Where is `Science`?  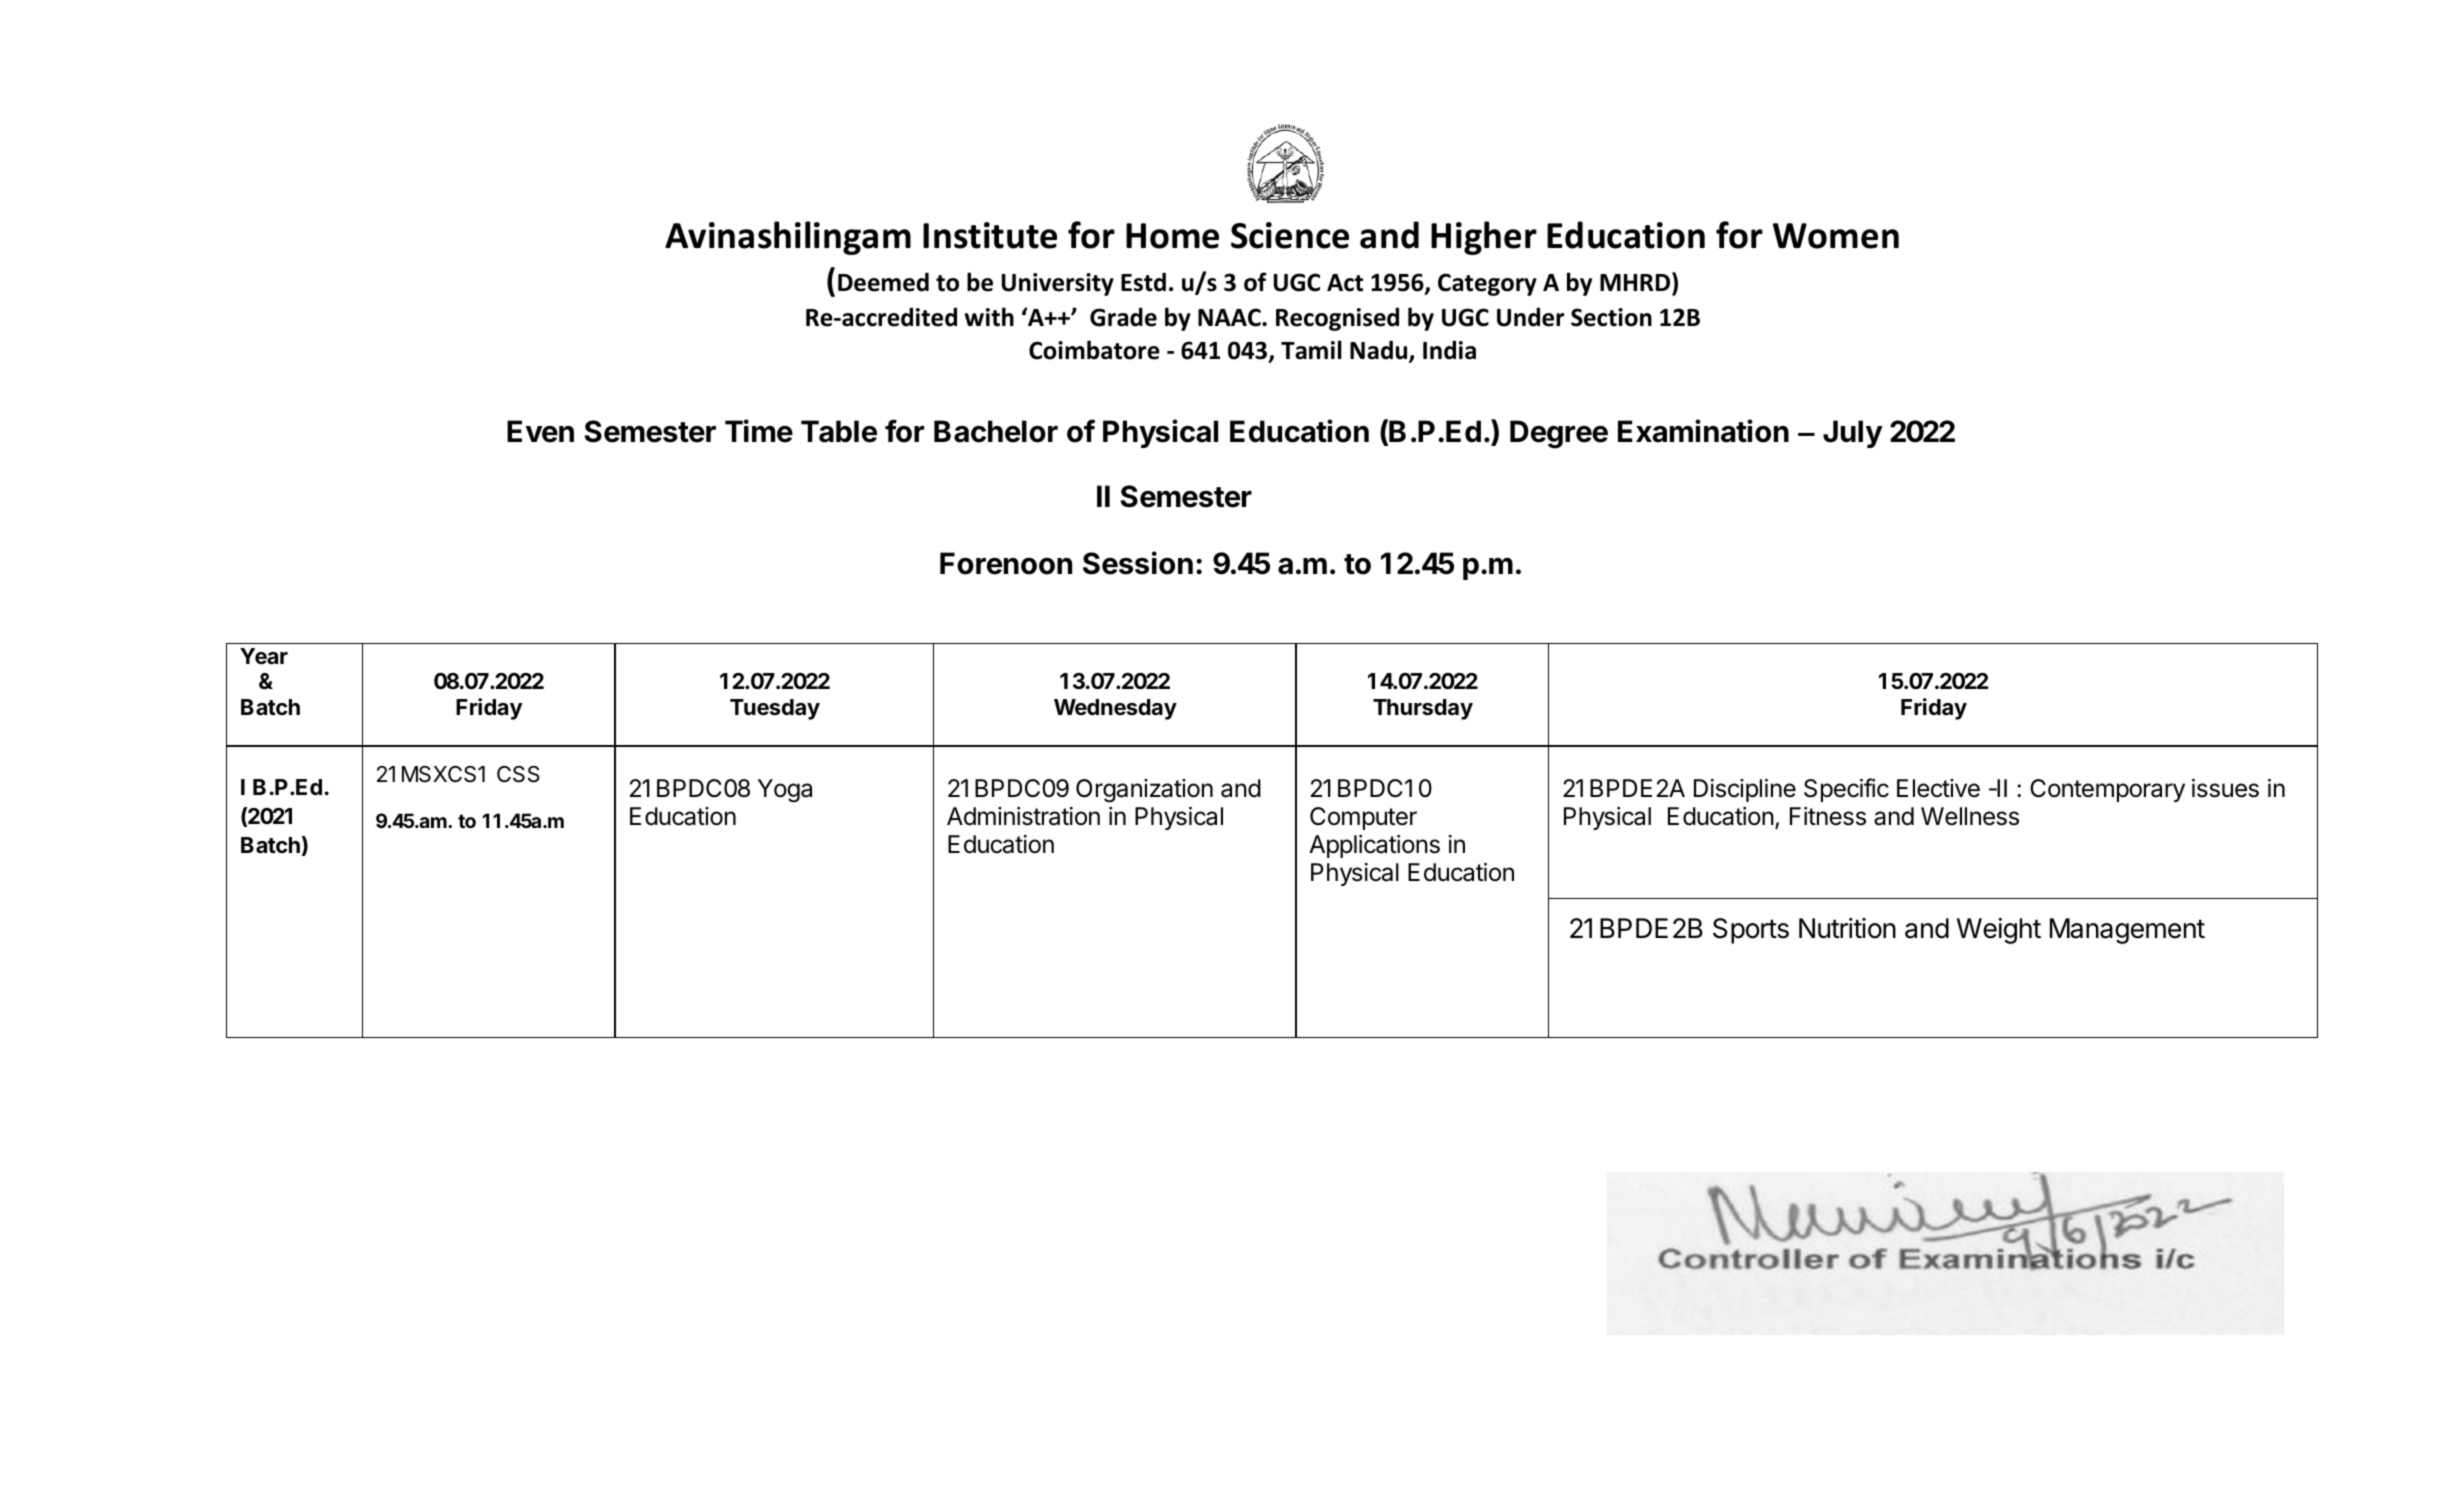
Science is located at coordinates (1290, 235).
